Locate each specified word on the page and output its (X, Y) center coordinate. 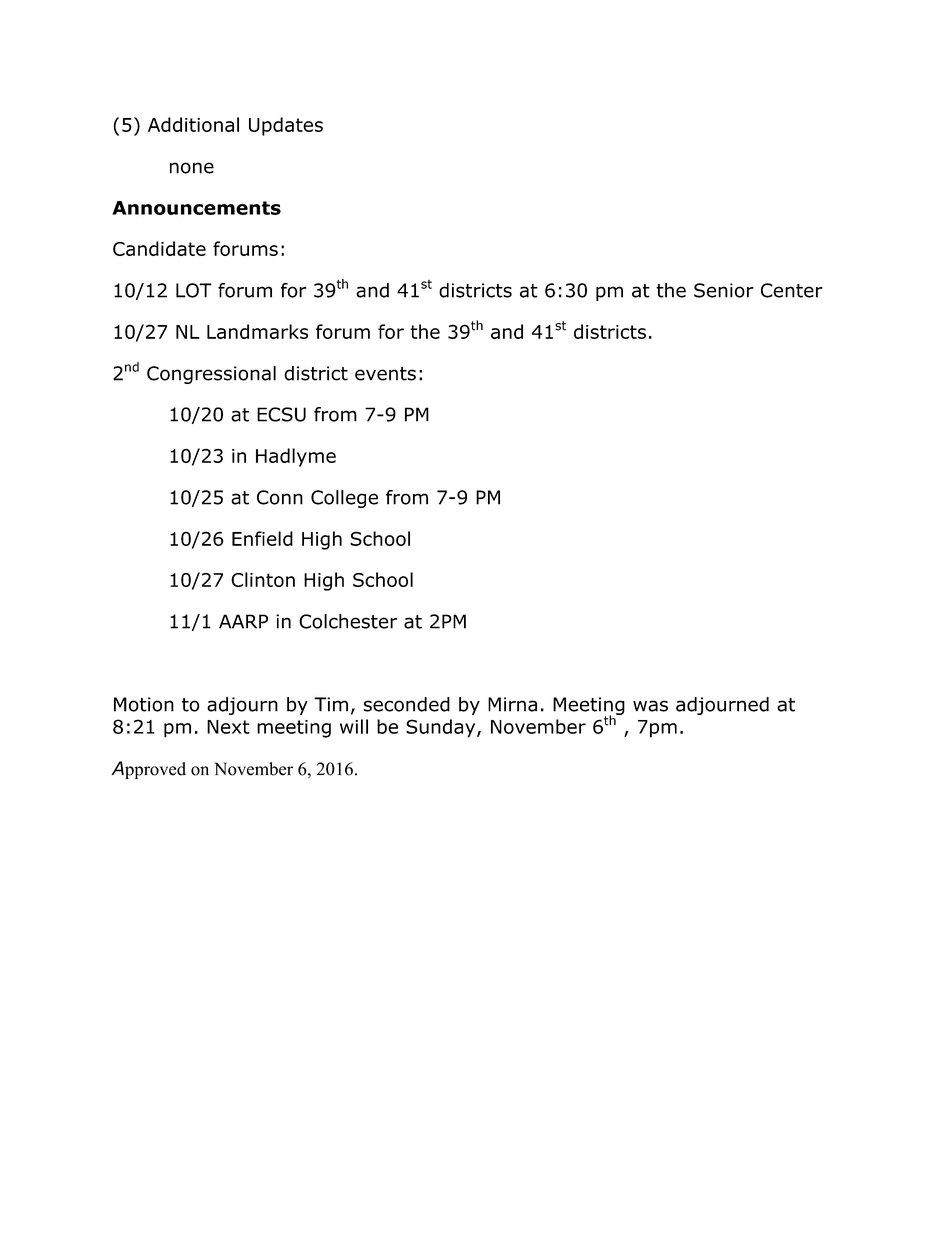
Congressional (211, 375)
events (385, 374)
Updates (286, 126)
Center (792, 290)
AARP (243, 621)
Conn (280, 497)
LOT (194, 290)
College (344, 499)
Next (228, 727)
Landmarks (257, 331)
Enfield (262, 538)
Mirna (512, 704)
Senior (724, 290)
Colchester (348, 621)
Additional (193, 124)
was (650, 706)
